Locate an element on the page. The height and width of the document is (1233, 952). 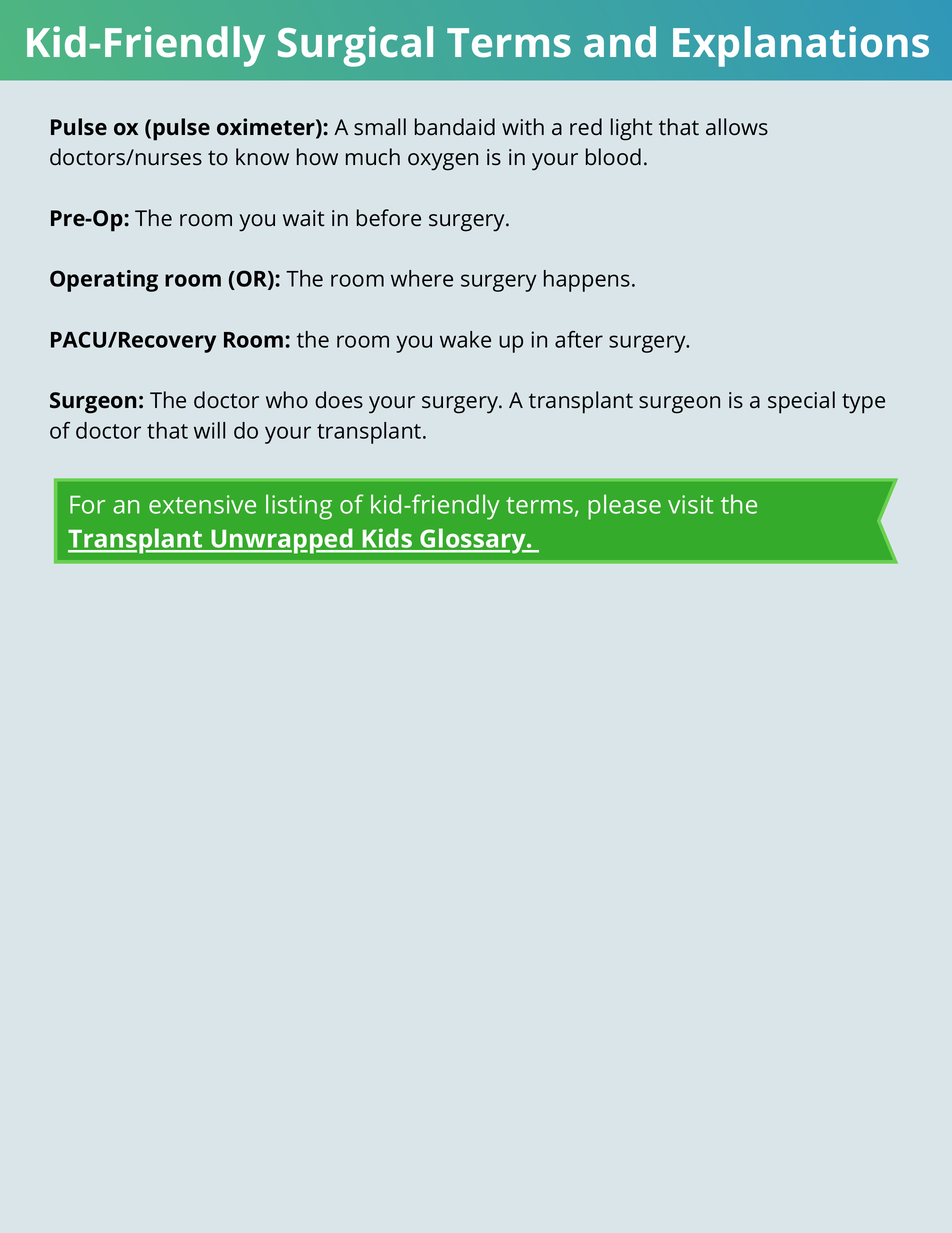
bandaid is located at coordinates (455, 127).
